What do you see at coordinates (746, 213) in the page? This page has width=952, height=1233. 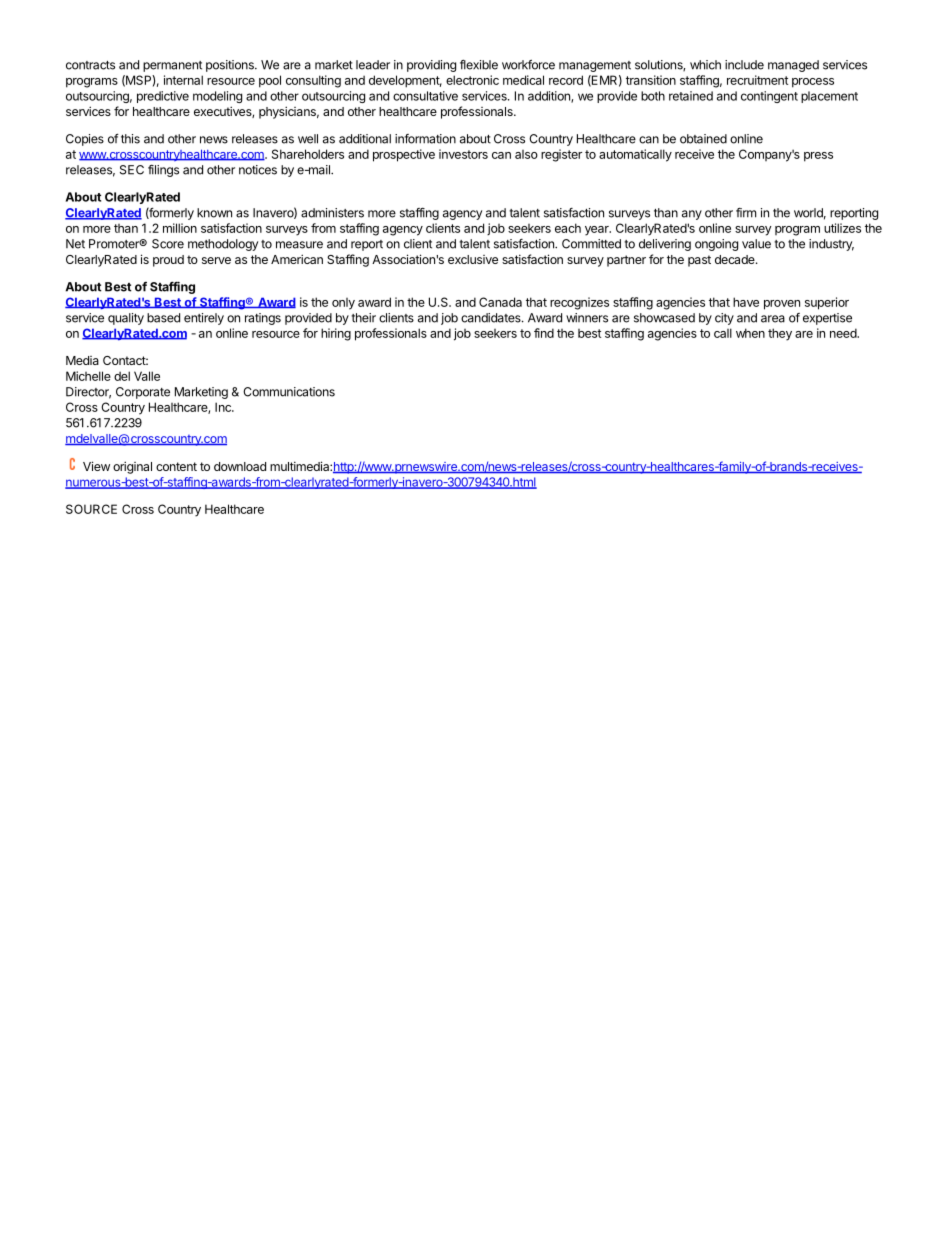 I see `firm` at bounding box center [746, 213].
